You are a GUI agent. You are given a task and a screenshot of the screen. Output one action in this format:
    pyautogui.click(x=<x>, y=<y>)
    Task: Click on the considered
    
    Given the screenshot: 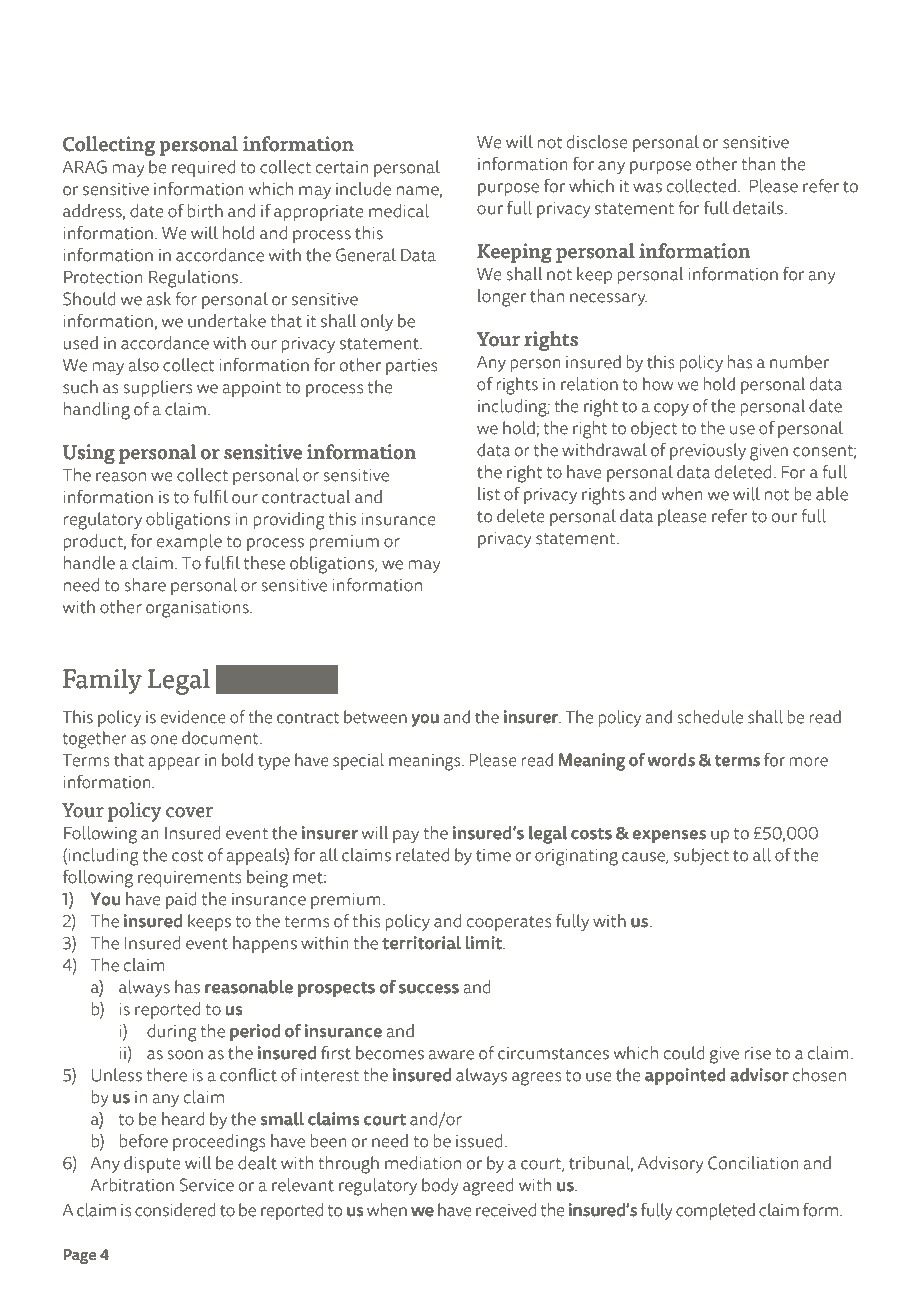 What is the action you would take?
    pyautogui.click(x=175, y=1210)
